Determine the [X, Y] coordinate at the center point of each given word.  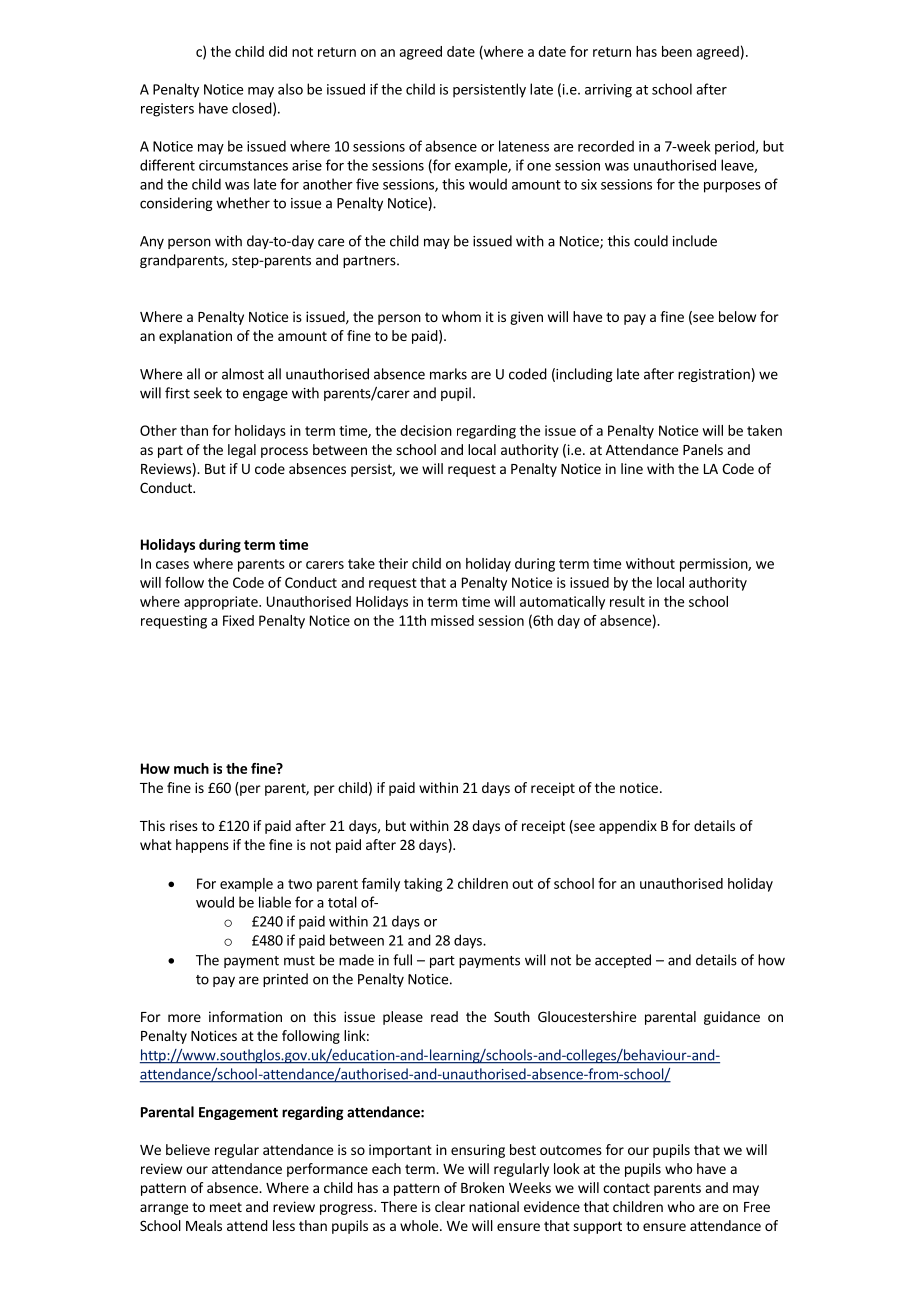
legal [242, 451]
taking [423, 885]
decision [426, 430]
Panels [703, 449]
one [539, 167]
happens [202, 846]
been [677, 51]
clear [450, 1206]
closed [252, 108]
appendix [628, 827]
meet [226, 1207]
